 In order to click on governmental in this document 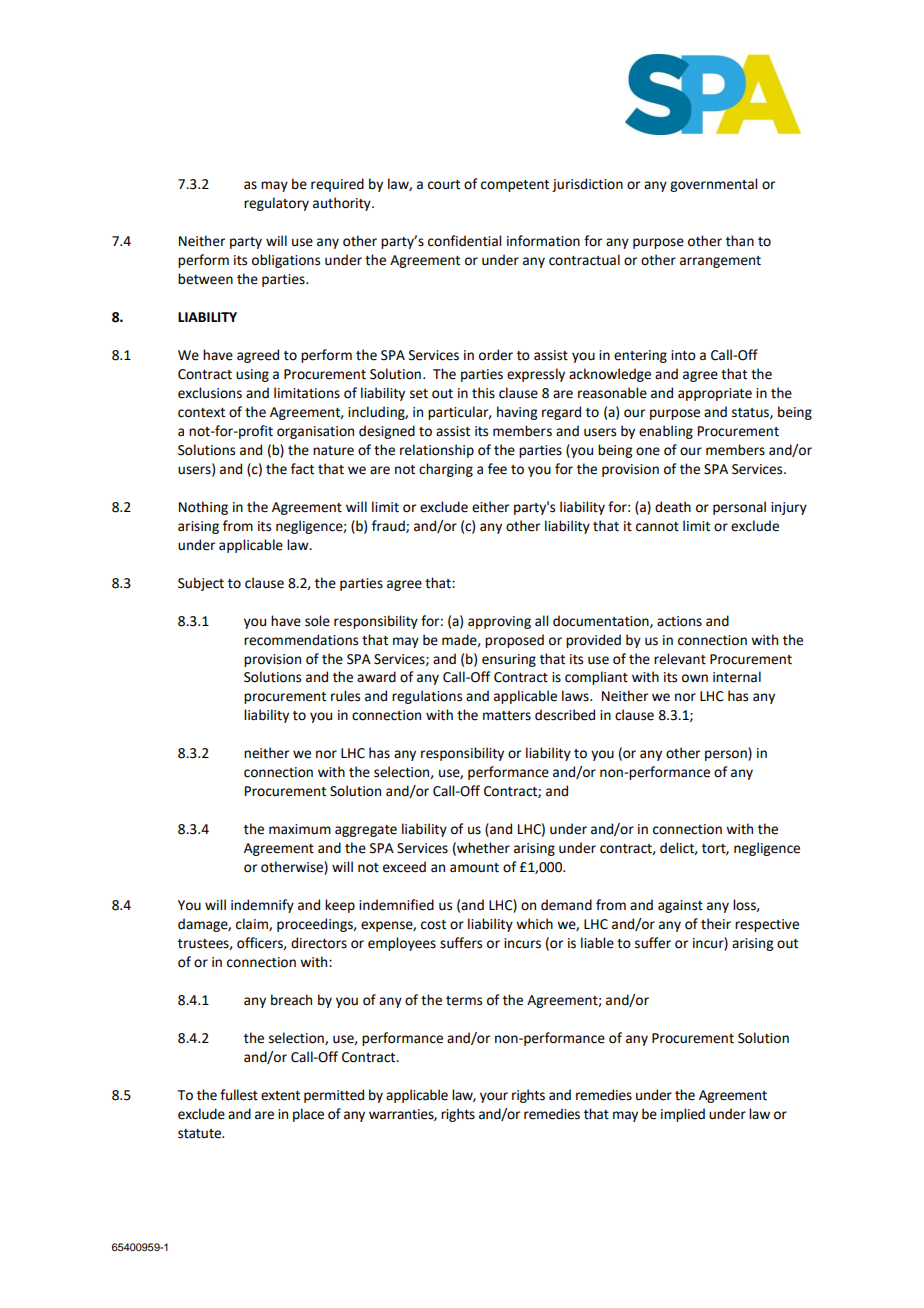, I will do `click(713, 185)`.
